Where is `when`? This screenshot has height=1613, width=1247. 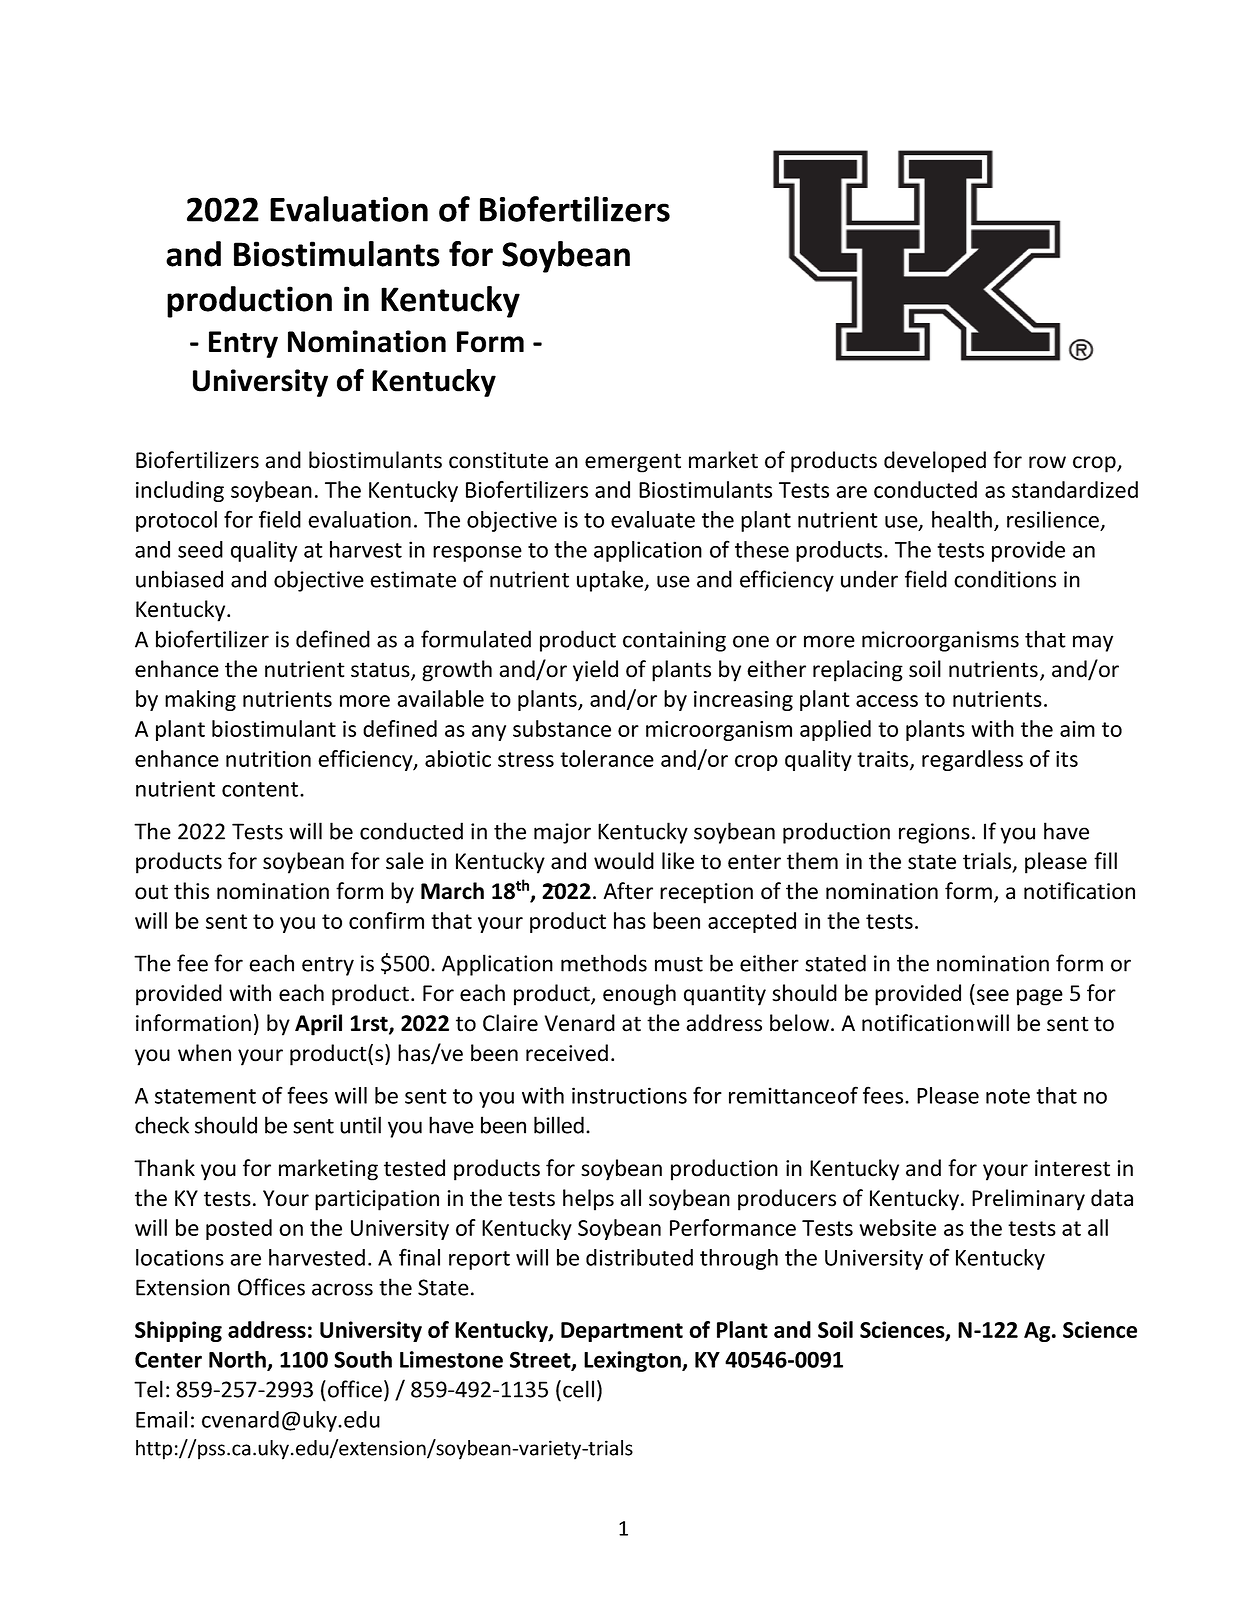 when is located at coordinates (204, 1053).
